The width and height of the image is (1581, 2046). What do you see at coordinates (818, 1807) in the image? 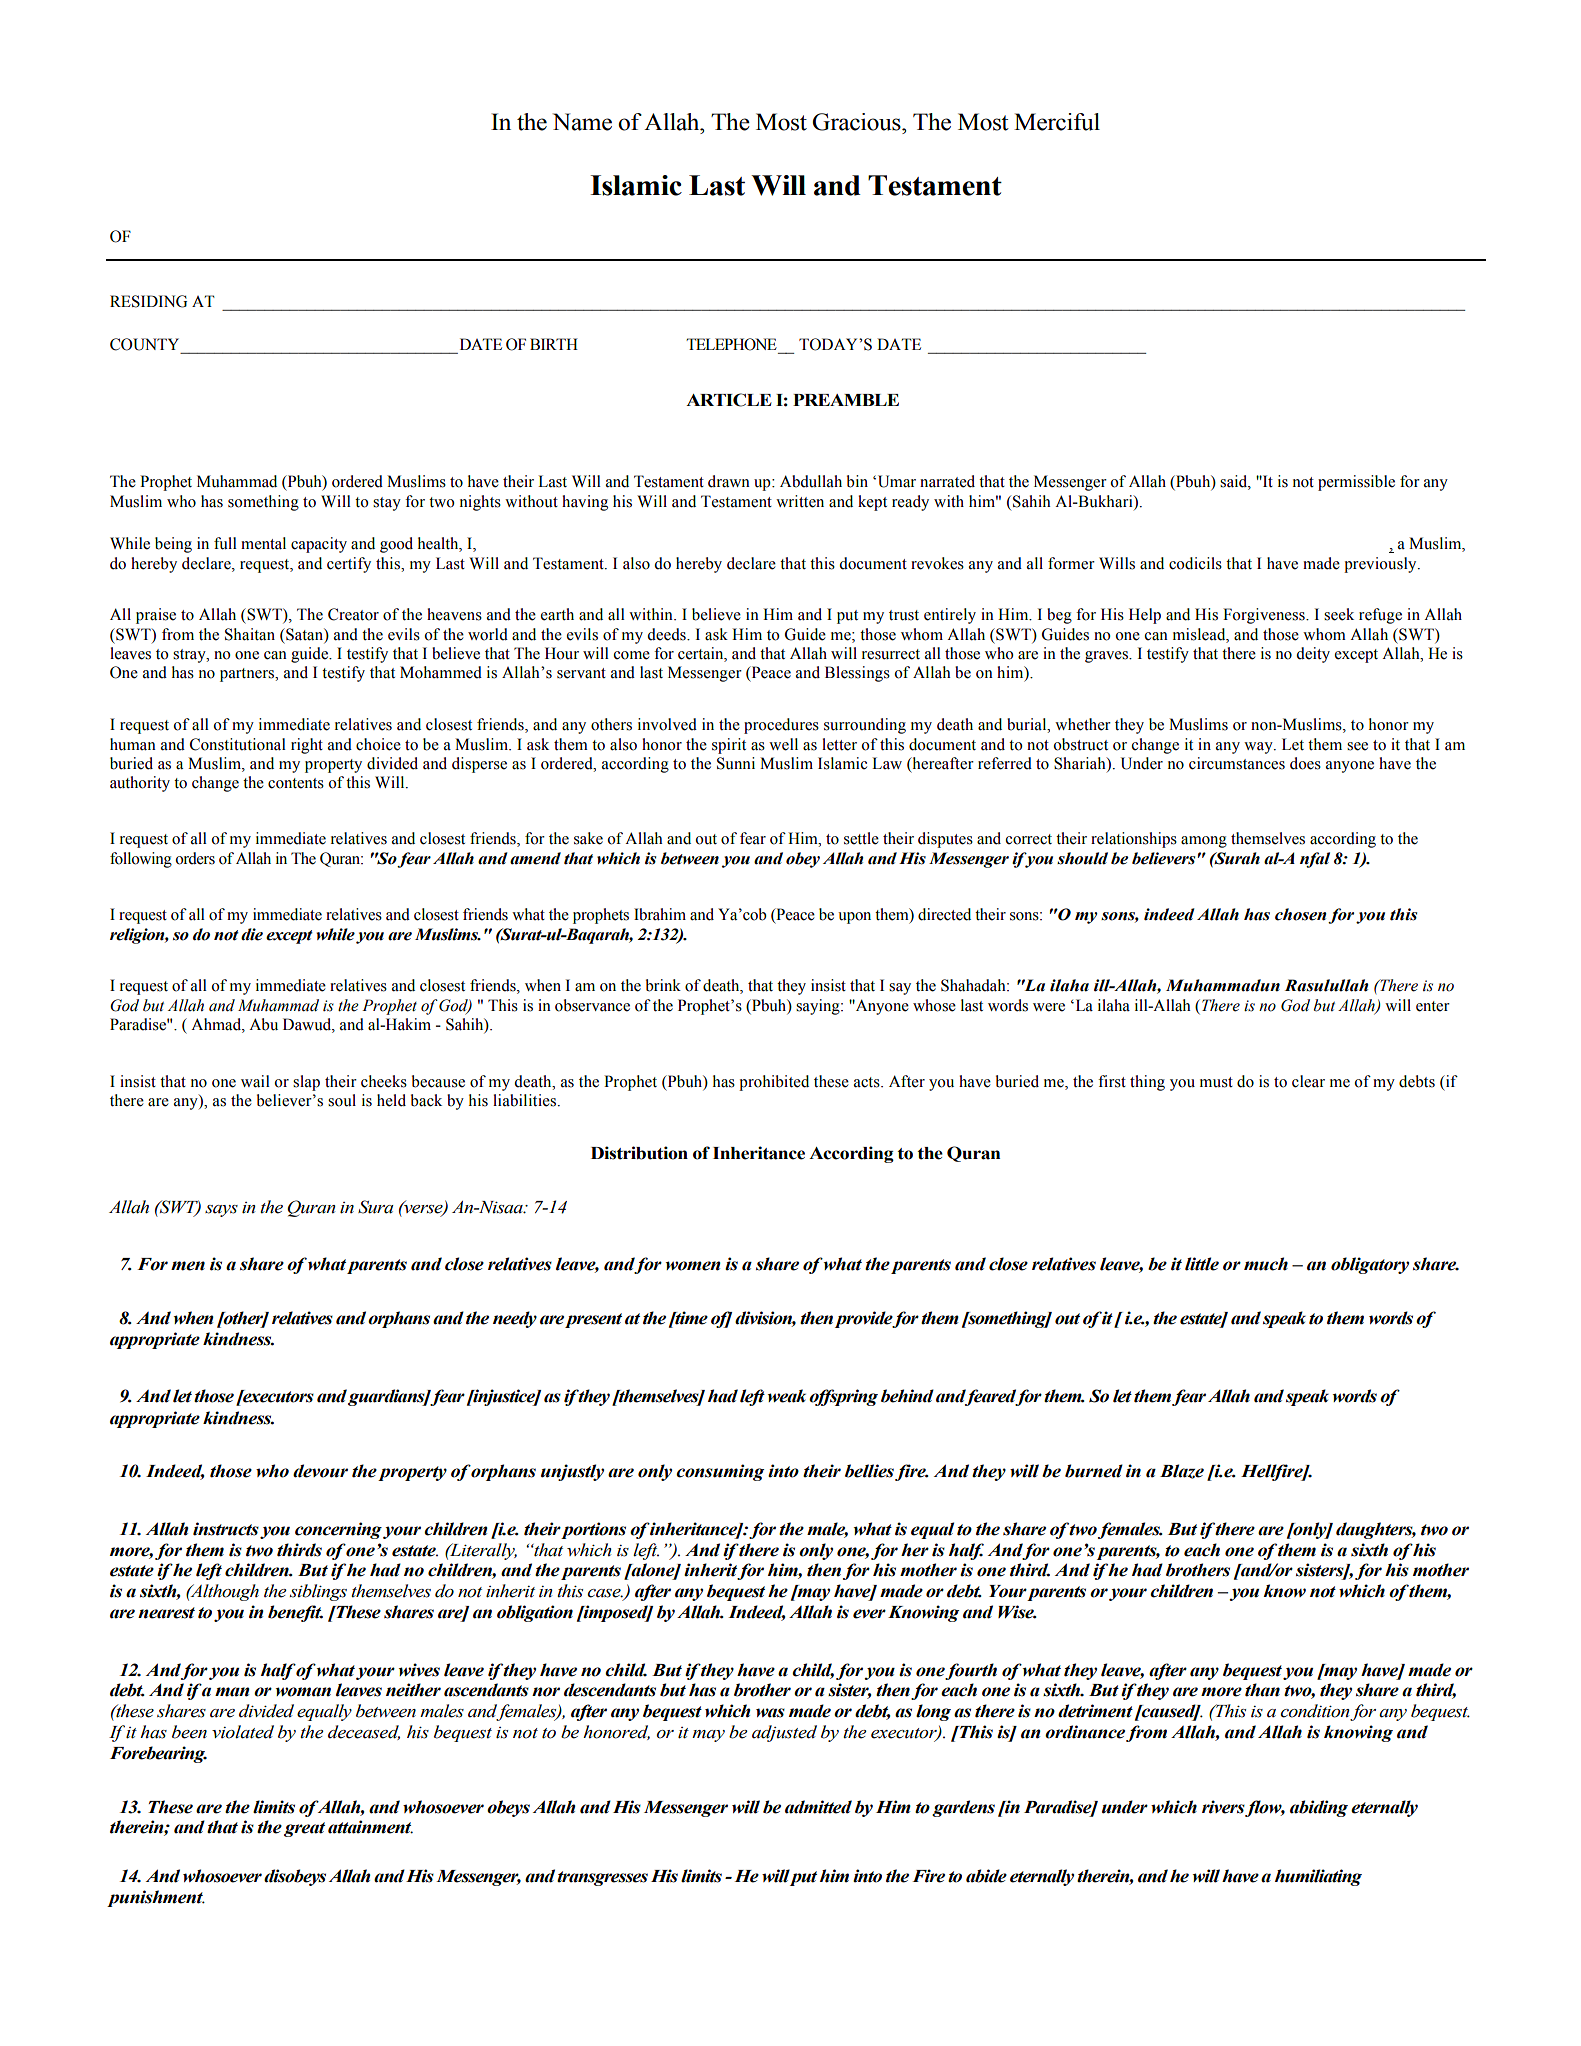
I see `admitted` at bounding box center [818, 1807].
